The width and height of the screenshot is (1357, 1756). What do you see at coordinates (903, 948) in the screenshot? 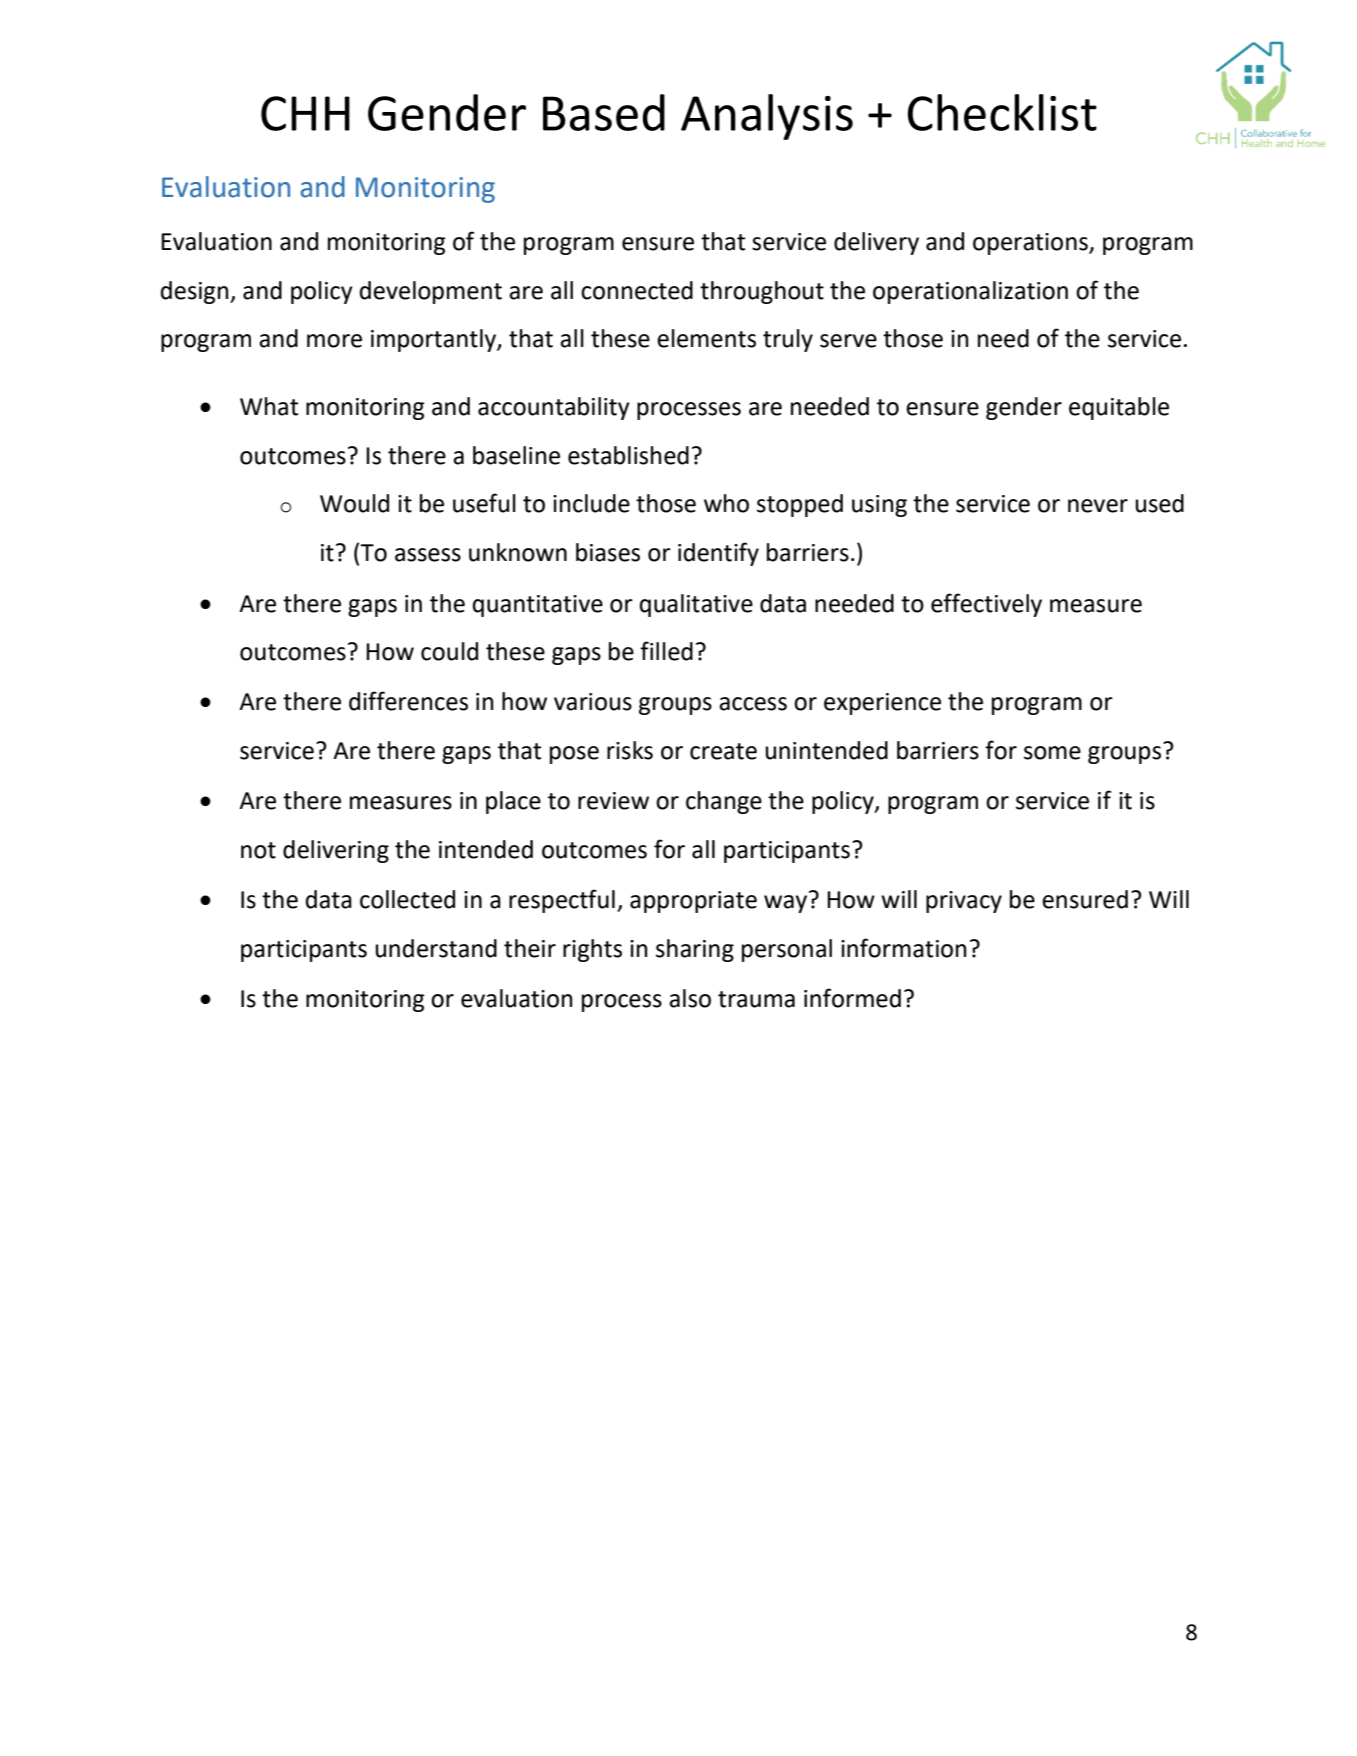
I see `information` at bounding box center [903, 948].
